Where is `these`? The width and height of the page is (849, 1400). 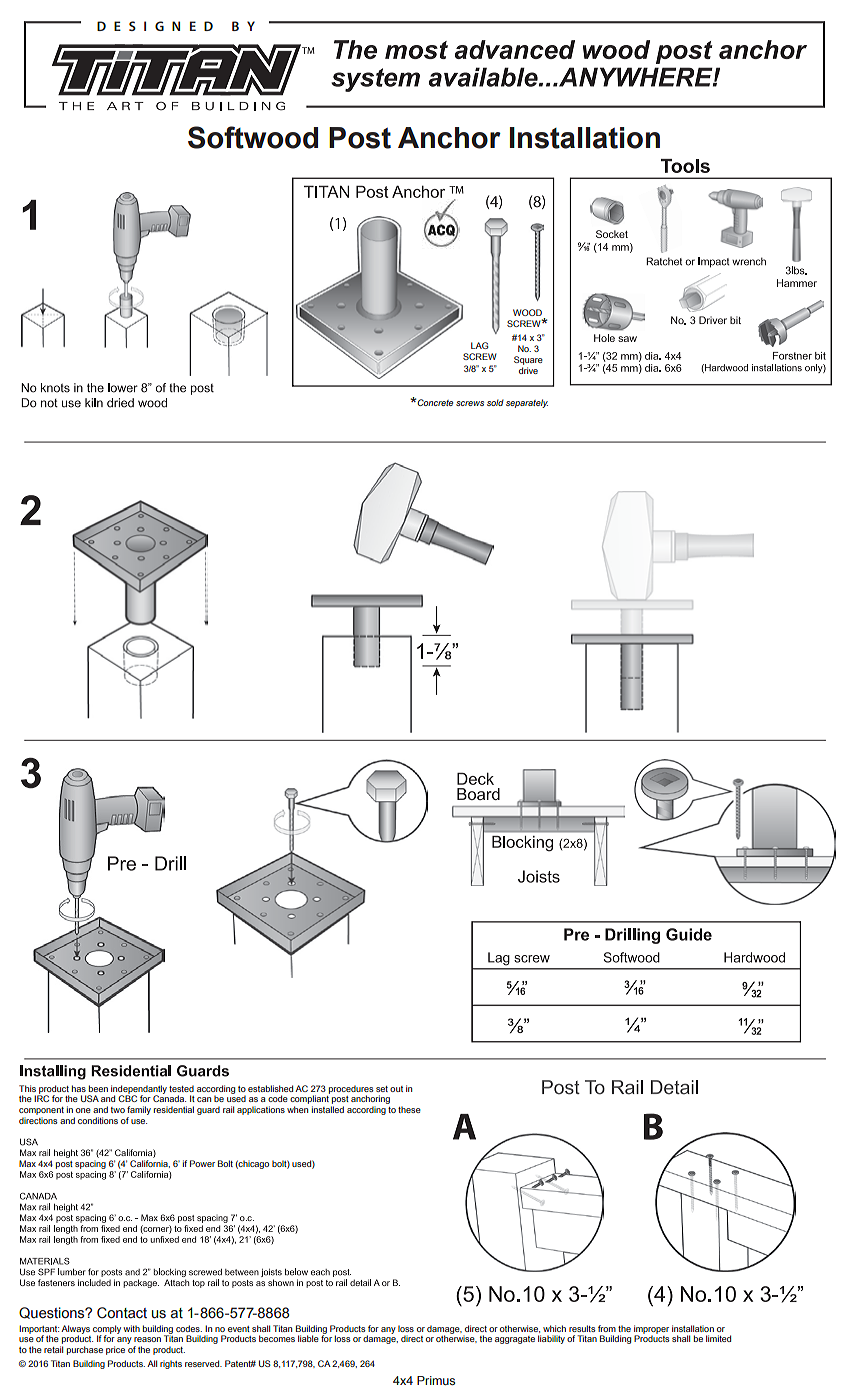 these is located at coordinates (409, 1109).
